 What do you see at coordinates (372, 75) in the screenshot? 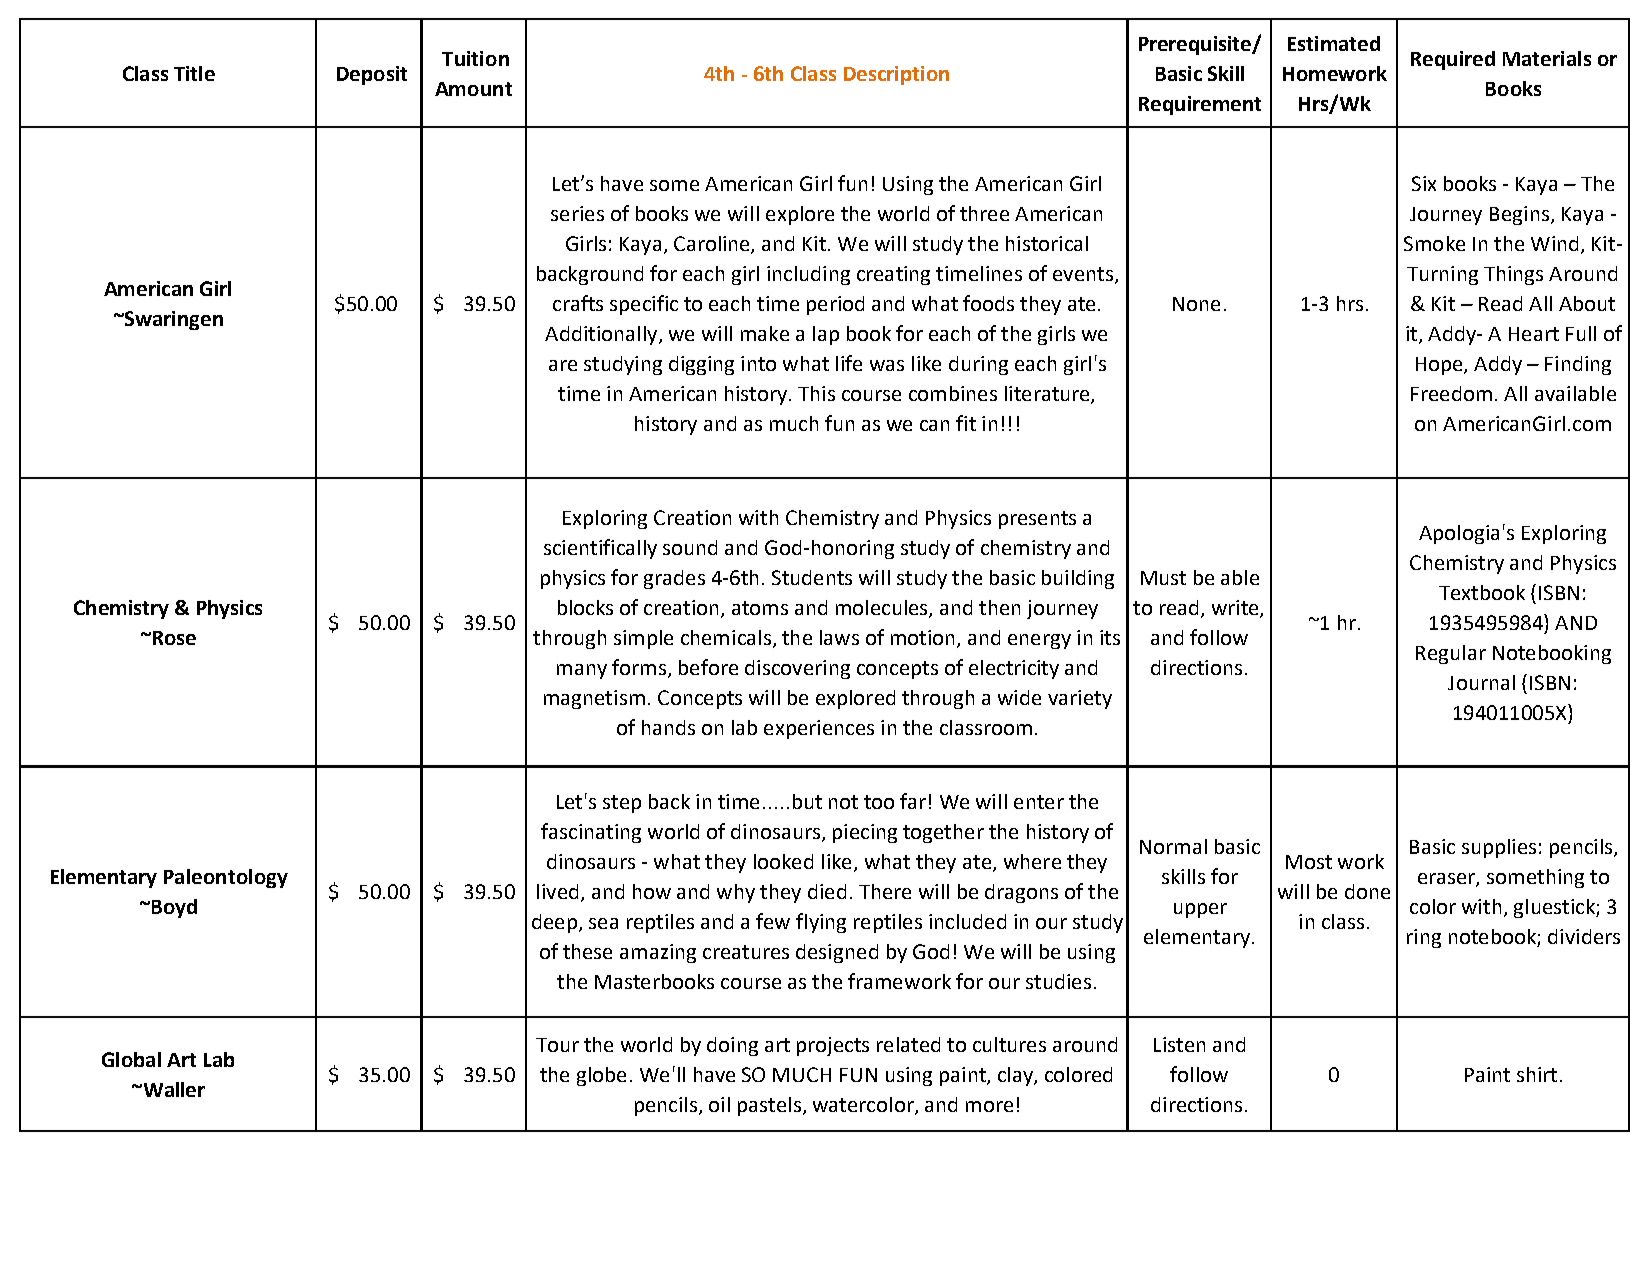
I see `Deposit` at bounding box center [372, 75].
